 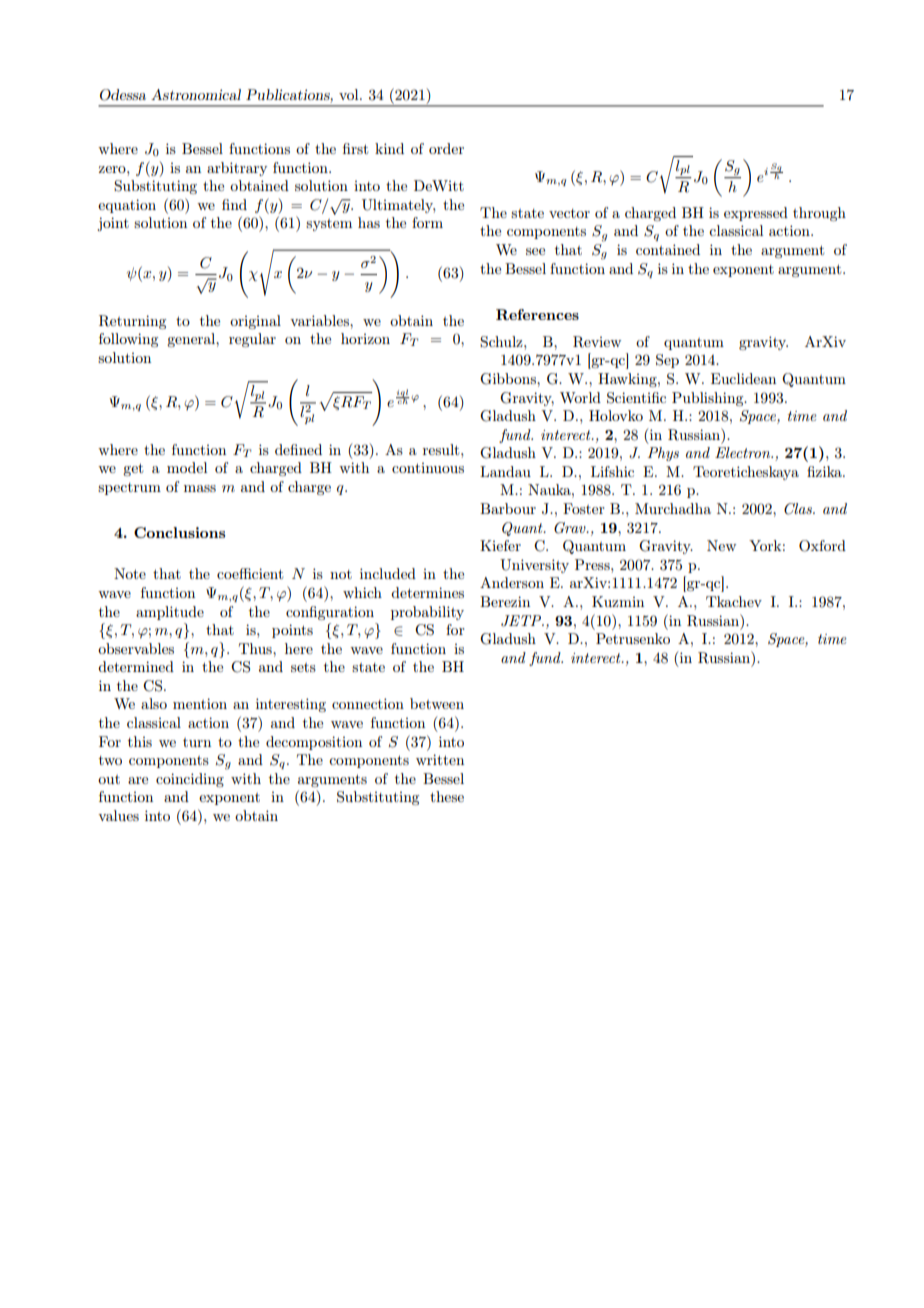 What do you see at coordinates (447, 796) in the image?
I see `these` at bounding box center [447, 796].
